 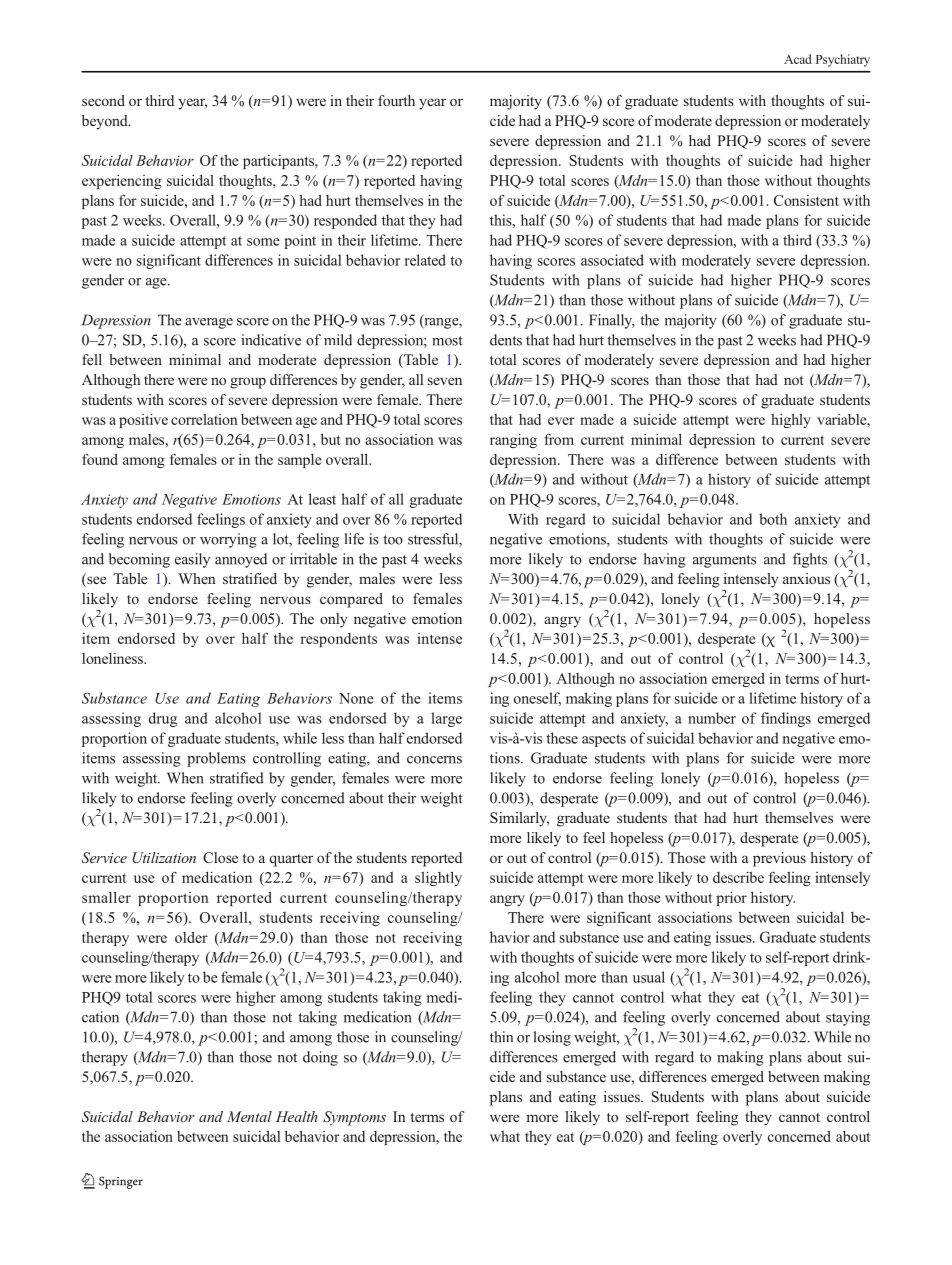 I want to click on Acad, so click(x=798, y=59).
